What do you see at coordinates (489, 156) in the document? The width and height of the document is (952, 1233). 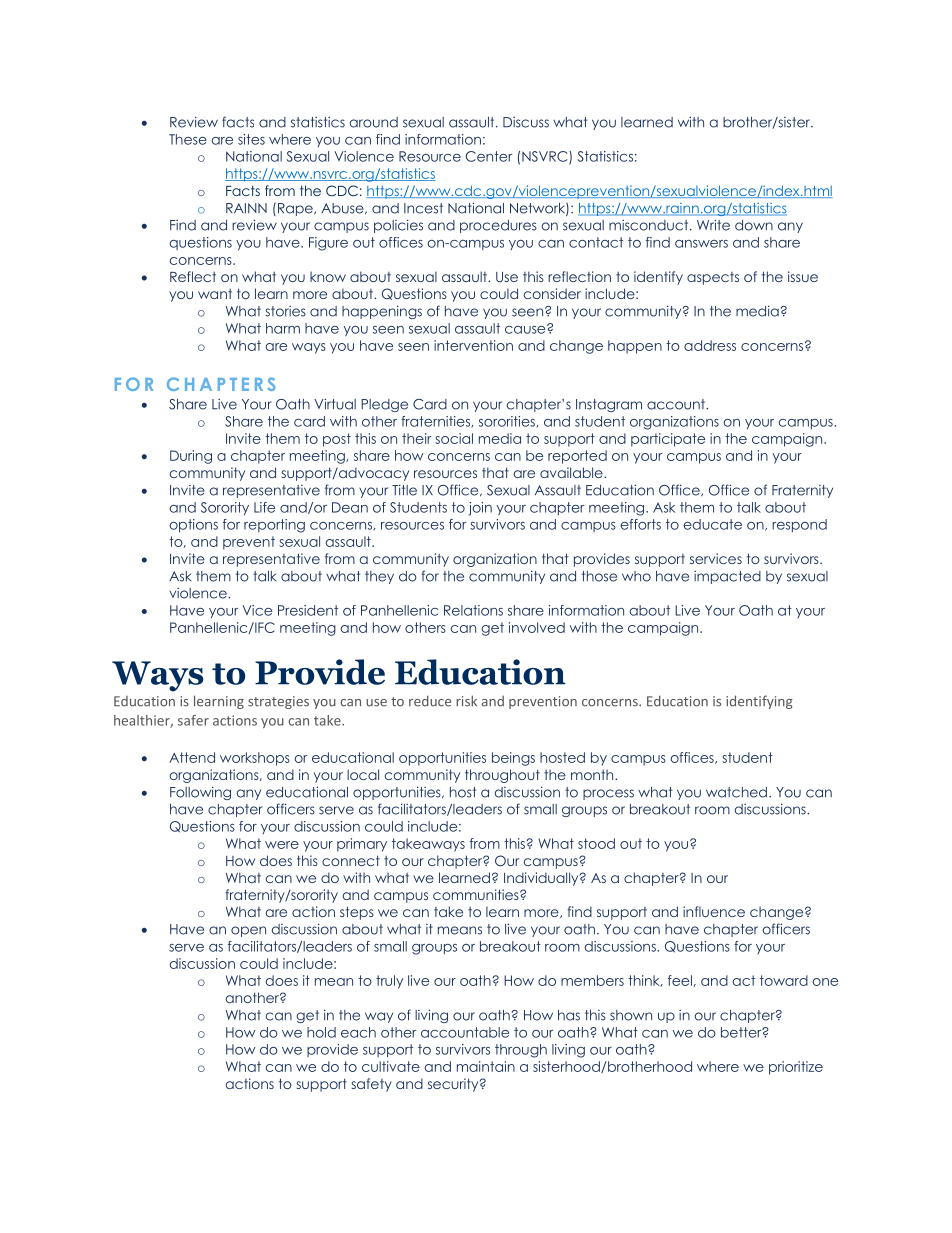 I see `Center` at bounding box center [489, 156].
